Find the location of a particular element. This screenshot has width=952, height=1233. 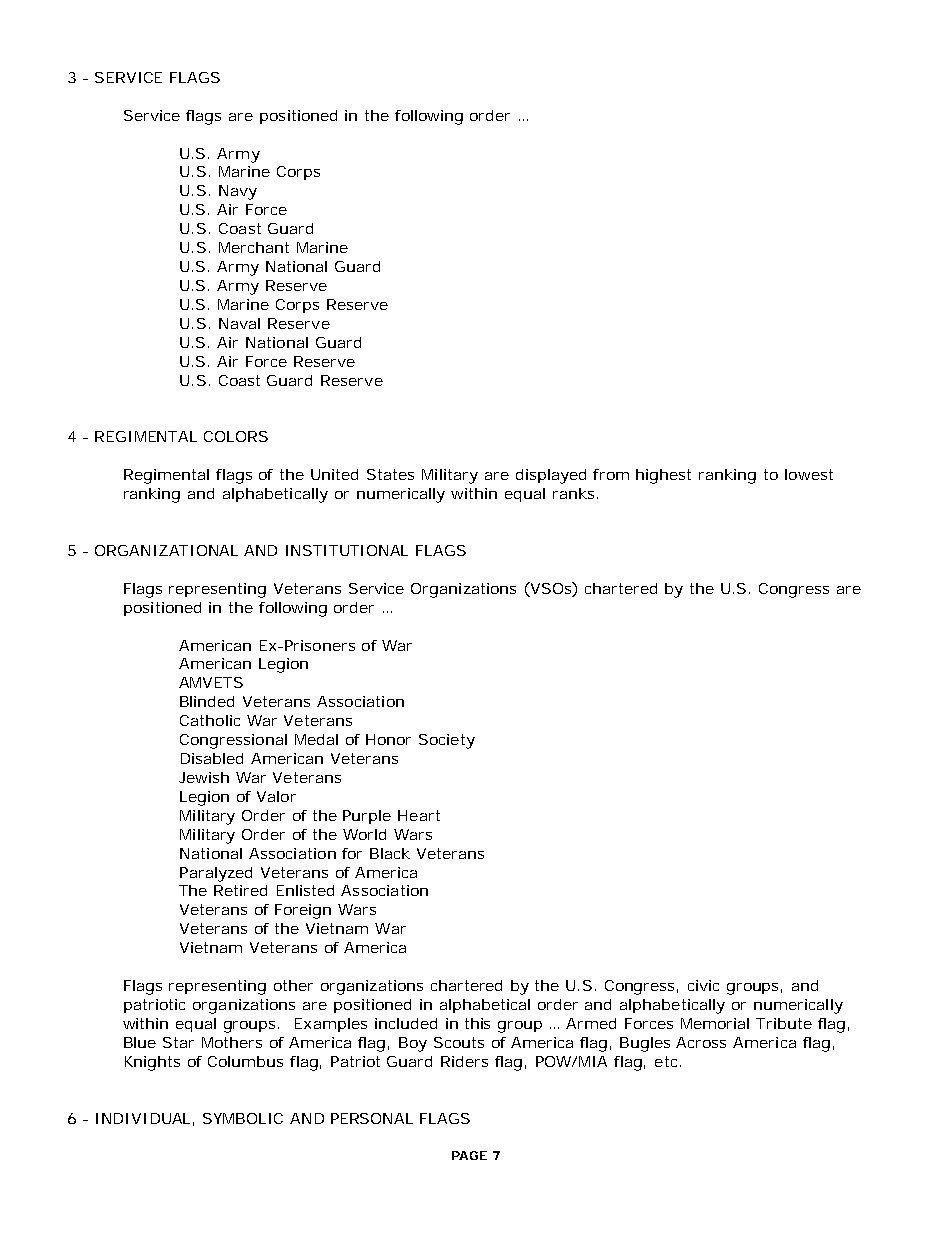

highest is located at coordinates (663, 476).
